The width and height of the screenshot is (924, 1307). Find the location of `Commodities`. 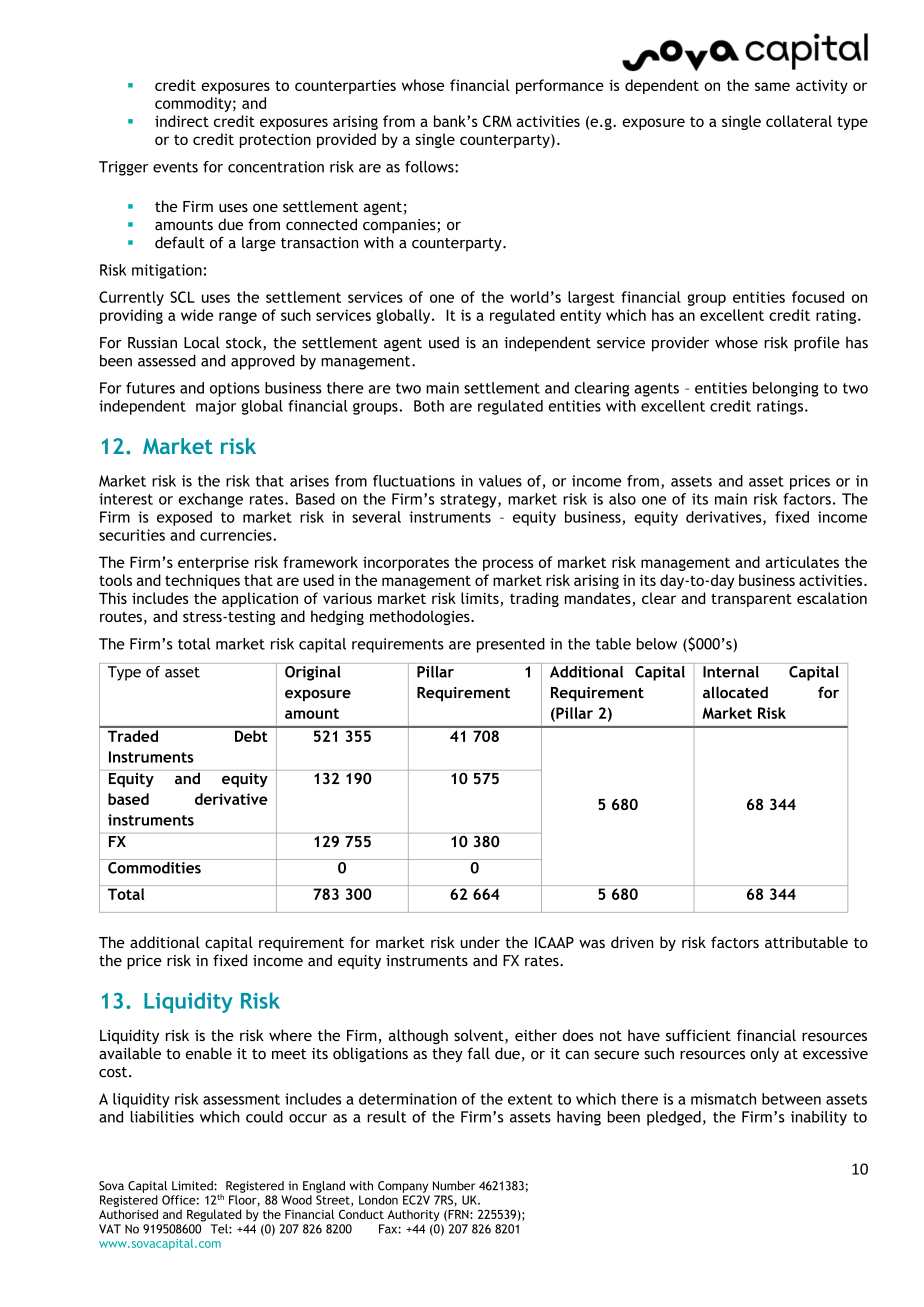

Commodities is located at coordinates (154, 866).
